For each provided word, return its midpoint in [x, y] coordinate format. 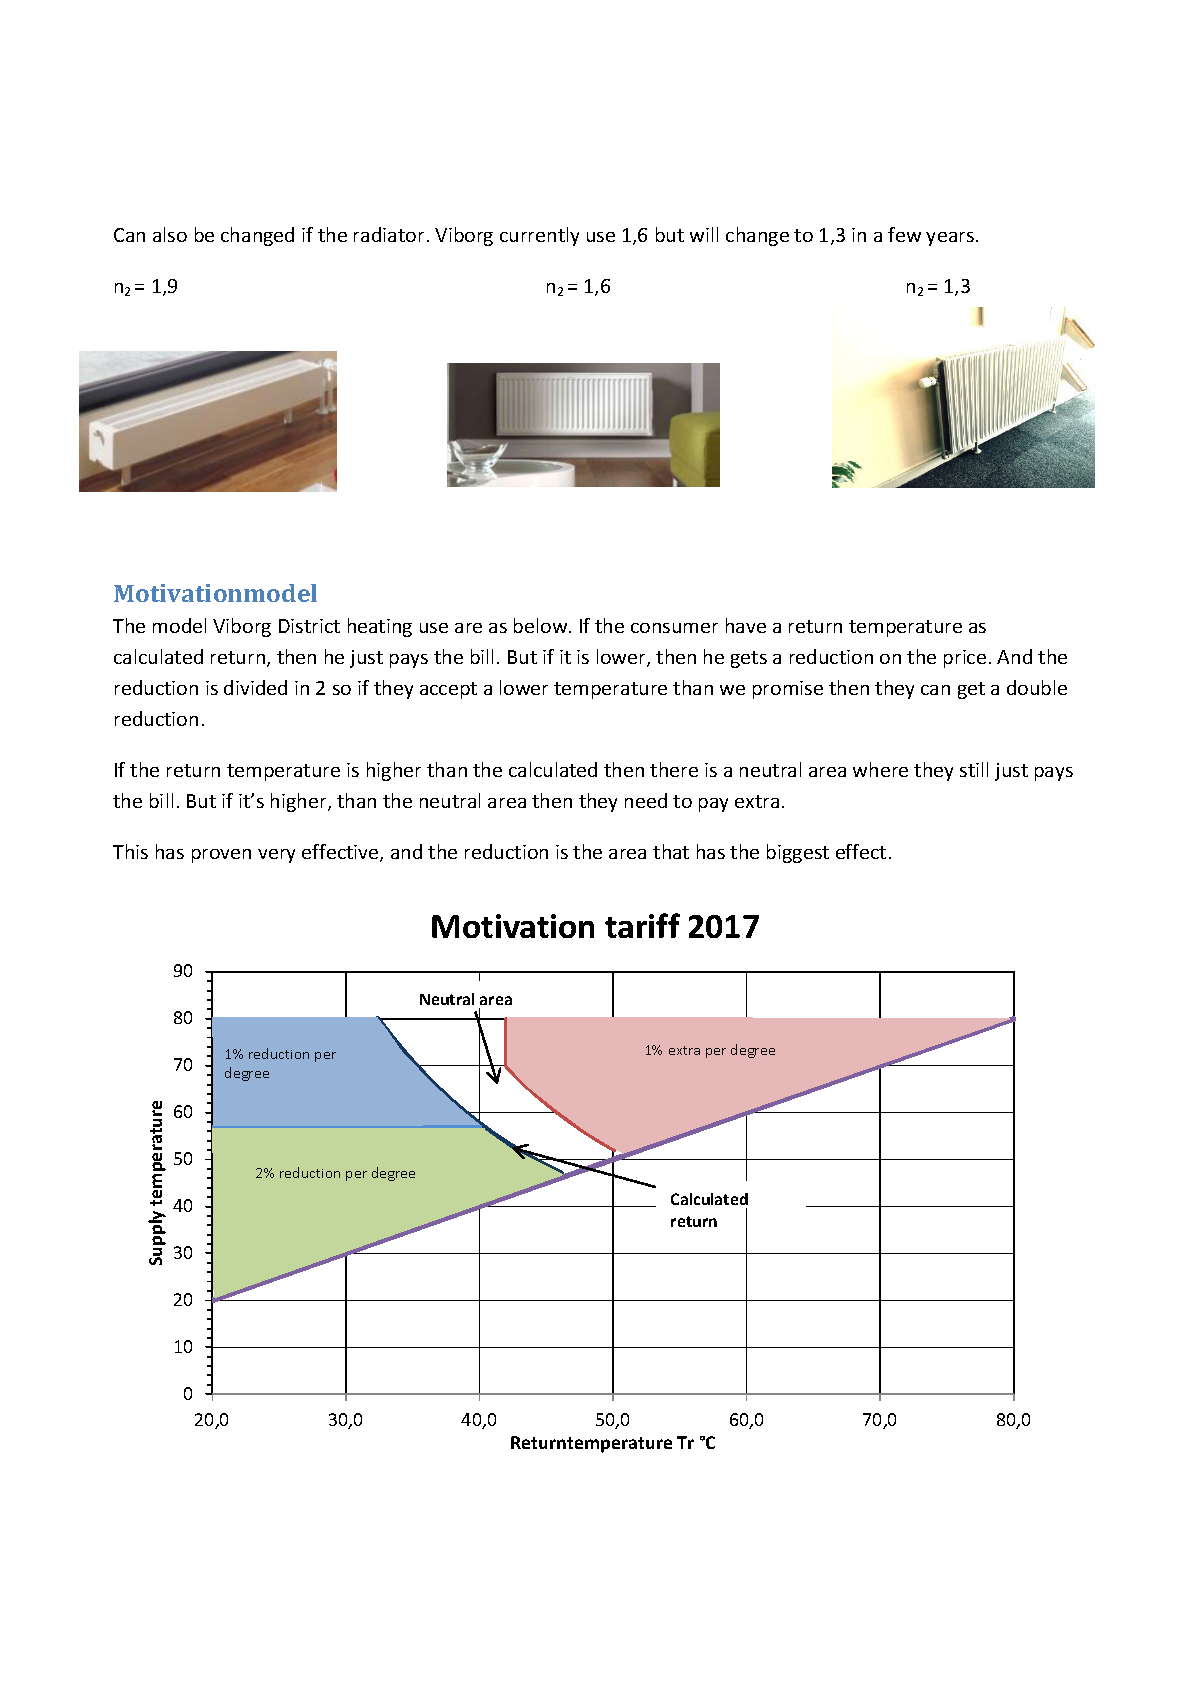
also [170, 234]
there [674, 769]
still [974, 769]
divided [255, 687]
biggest [798, 853]
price [965, 659]
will [704, 234]
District [309, 626]
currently [539, 236]
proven [221, 856]
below [542, 625]
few [904, 234]
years [950, 239]
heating [380, 627]
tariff [642, 925]
